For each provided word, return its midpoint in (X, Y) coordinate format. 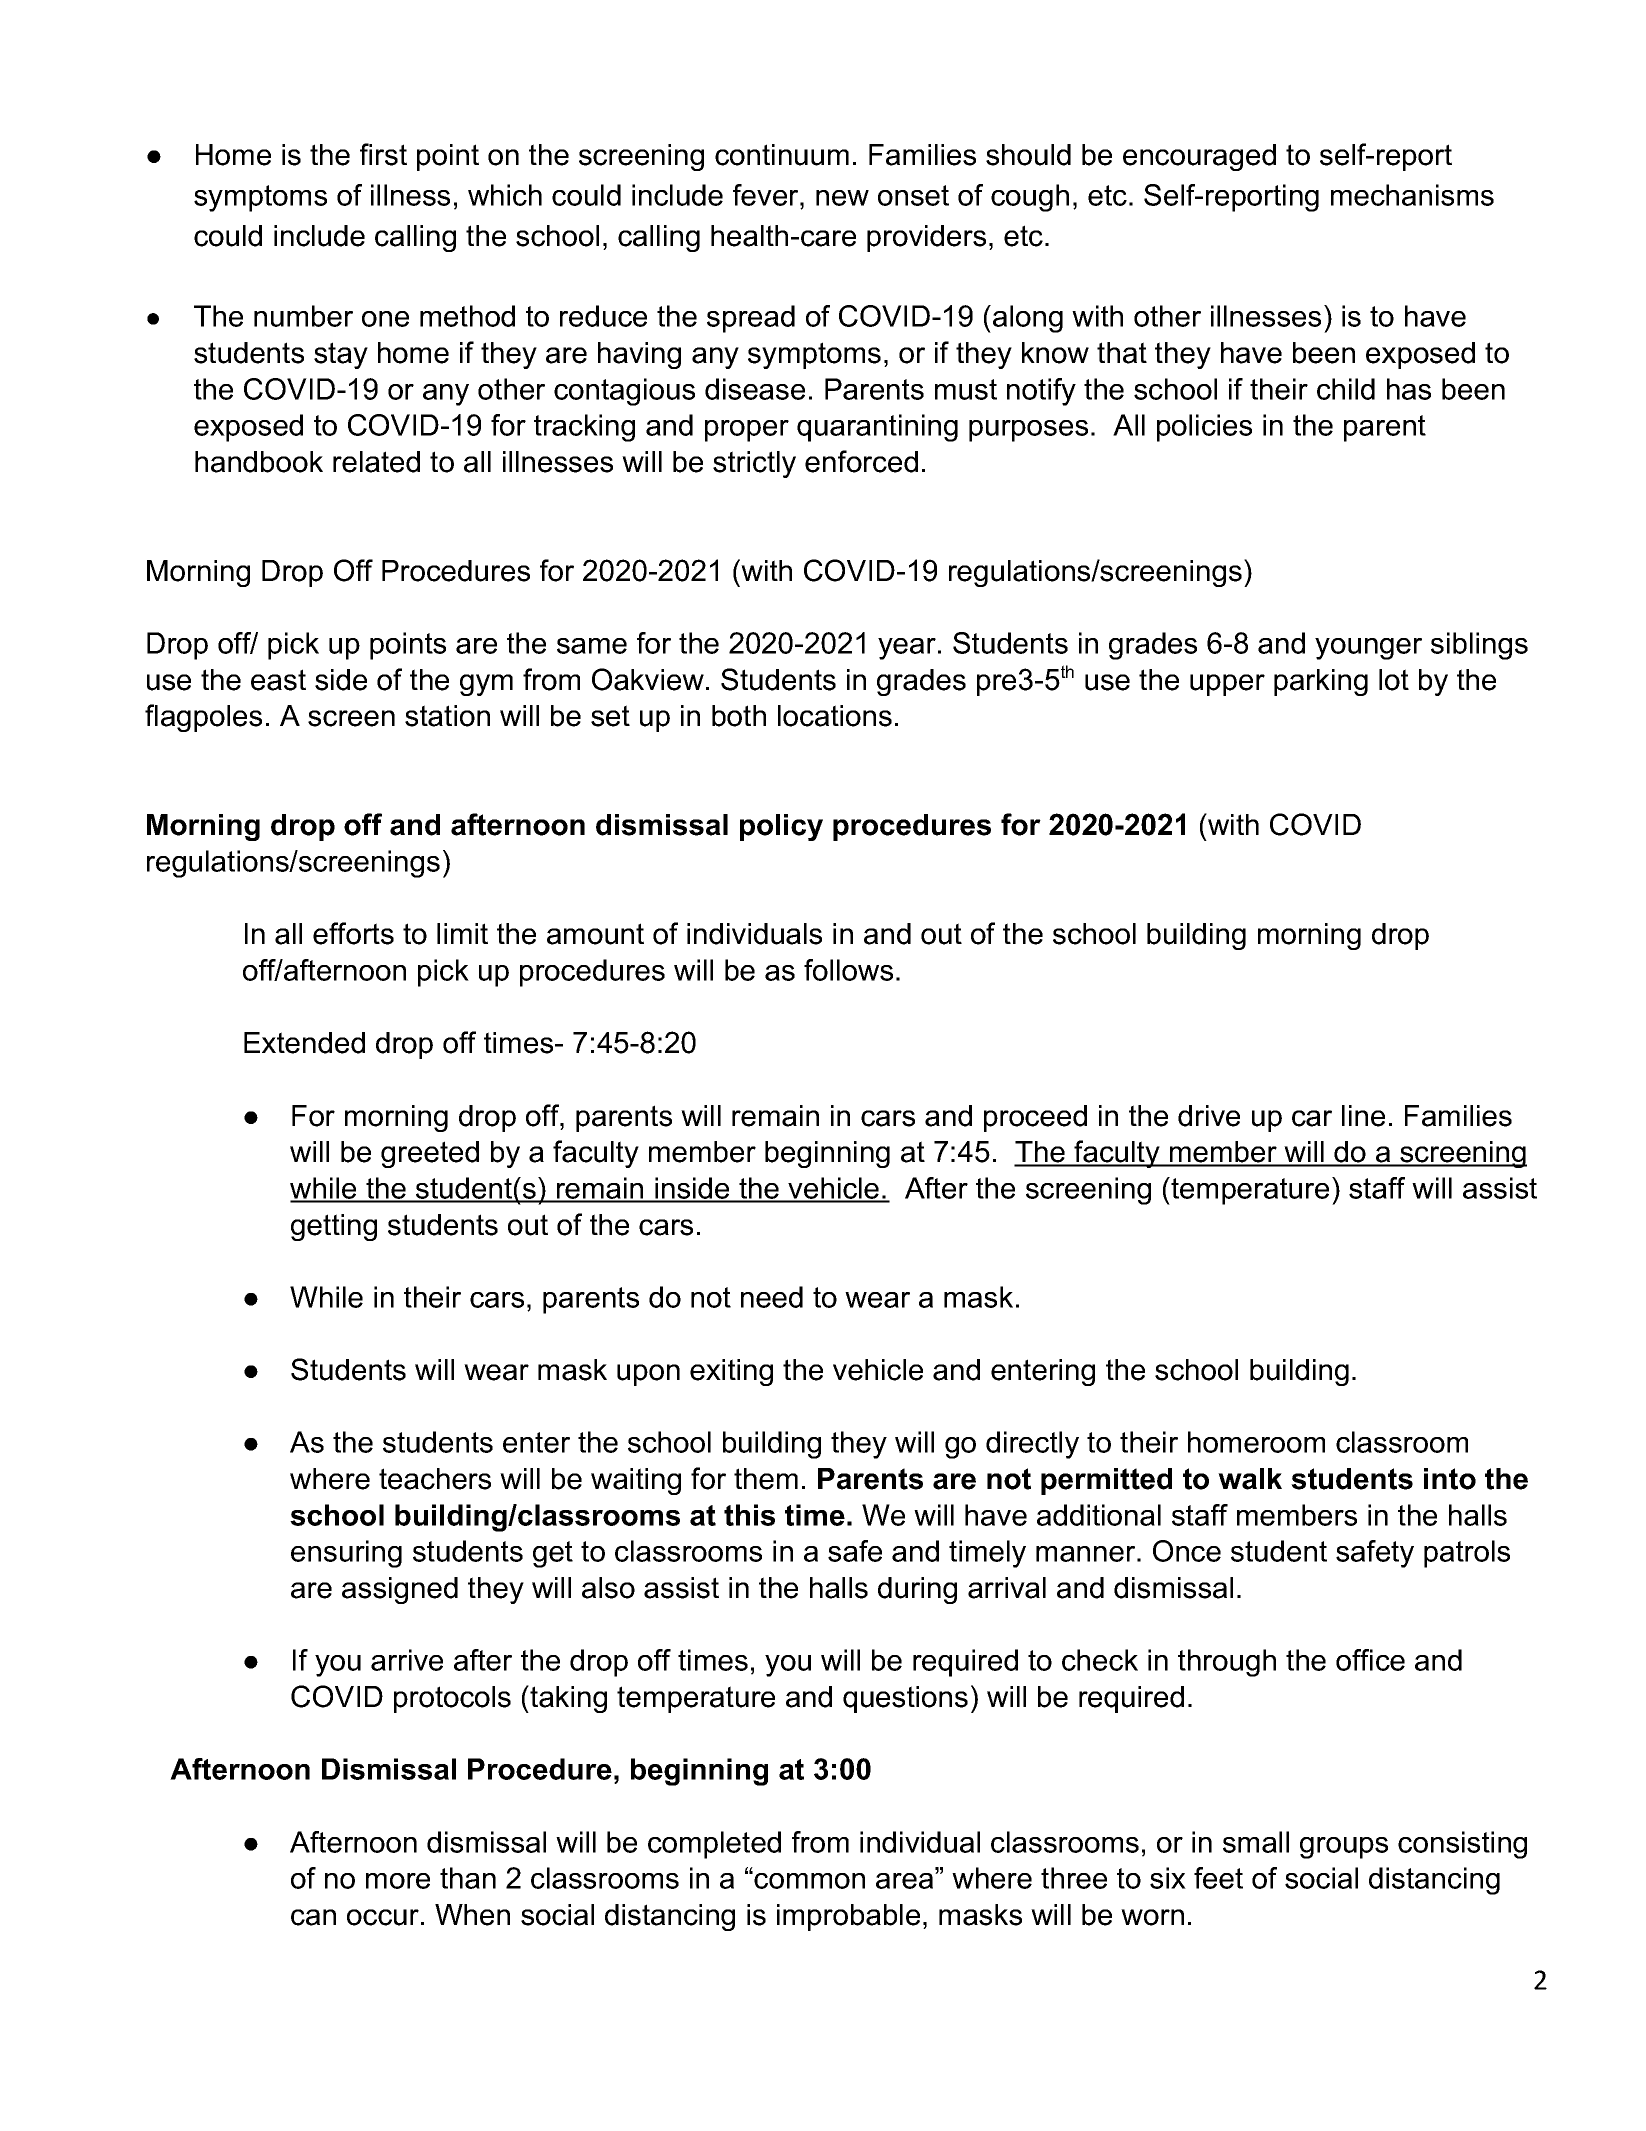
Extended (304, 1043)
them (766, 1479)
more (398, 1881)
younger (1368, 649)
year (908, 649)
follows (848, 970)
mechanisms (1412, 195)
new (842, 198)
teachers (435, 1479)
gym (486, 685)
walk (1250, 1479)
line (1363, 1116)
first (383, 154)
